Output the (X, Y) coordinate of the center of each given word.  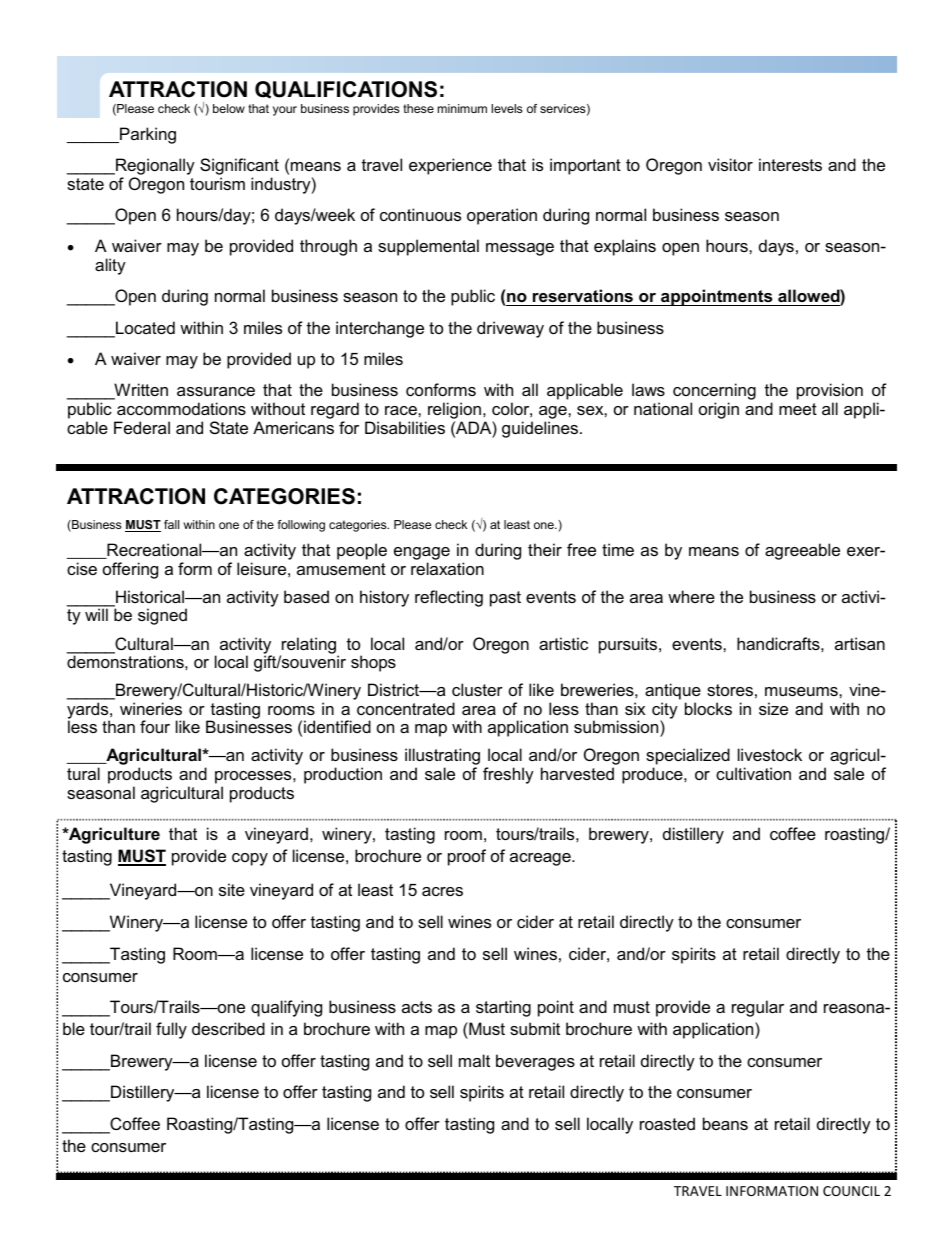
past (505, 599)
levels (507, 108)
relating (308, 646)
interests (790, 164)
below (229, 108)
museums (802, 691)
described (228, 1028)
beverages (535, 1062)
